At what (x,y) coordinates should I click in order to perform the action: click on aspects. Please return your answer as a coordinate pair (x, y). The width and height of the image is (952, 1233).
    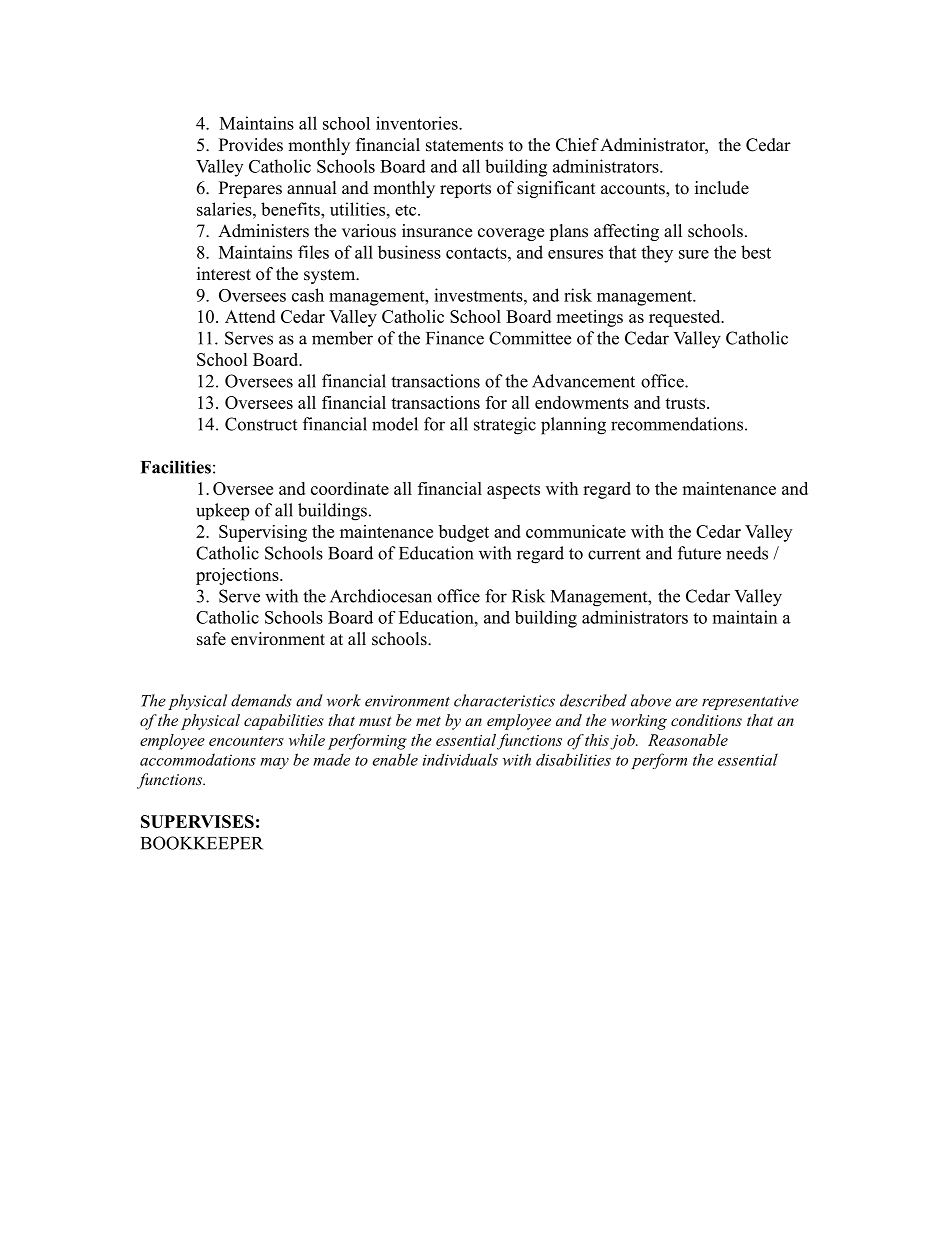
    Looking at the image, I should click on (513, 491).
